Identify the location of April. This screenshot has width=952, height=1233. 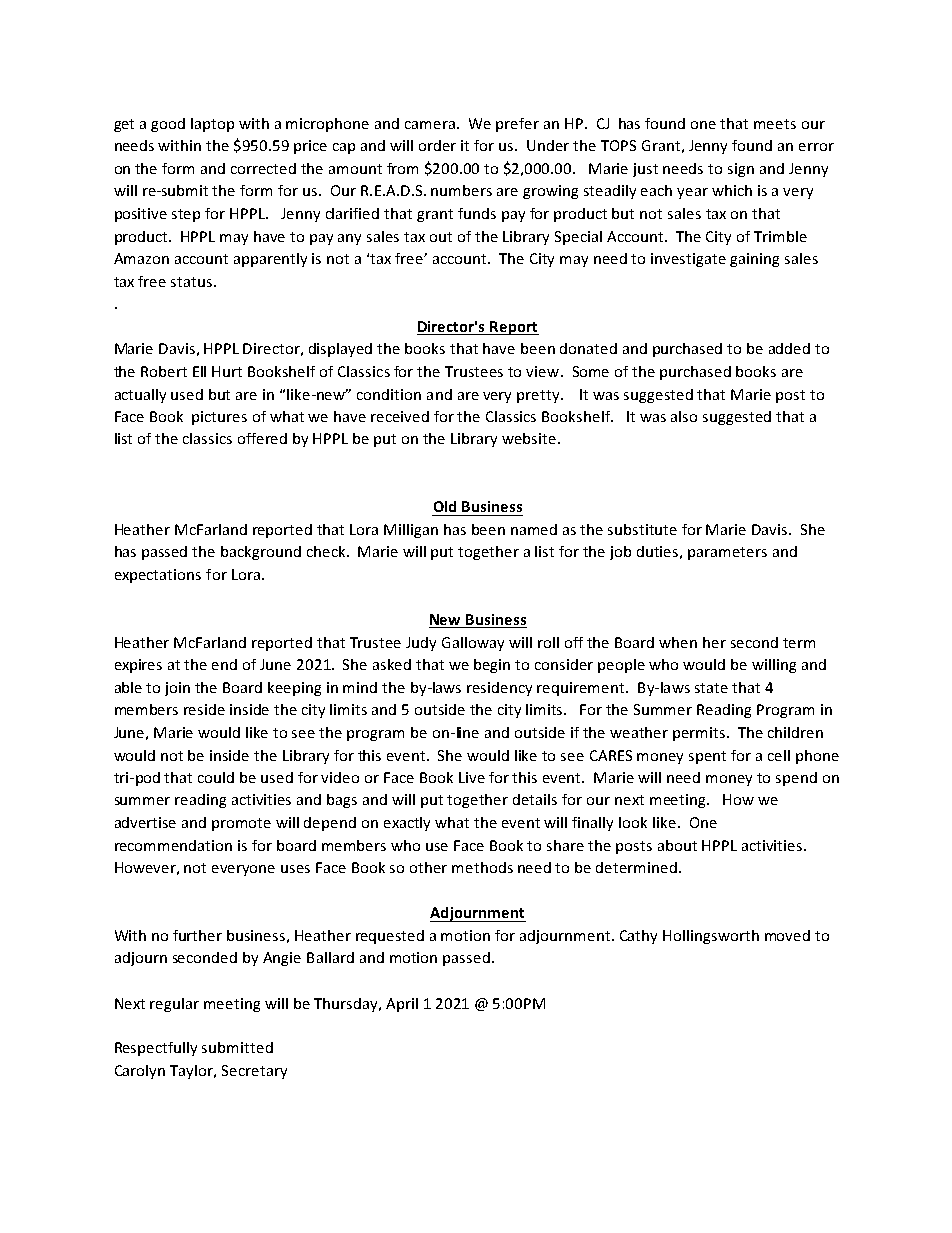
(402, 1005).
